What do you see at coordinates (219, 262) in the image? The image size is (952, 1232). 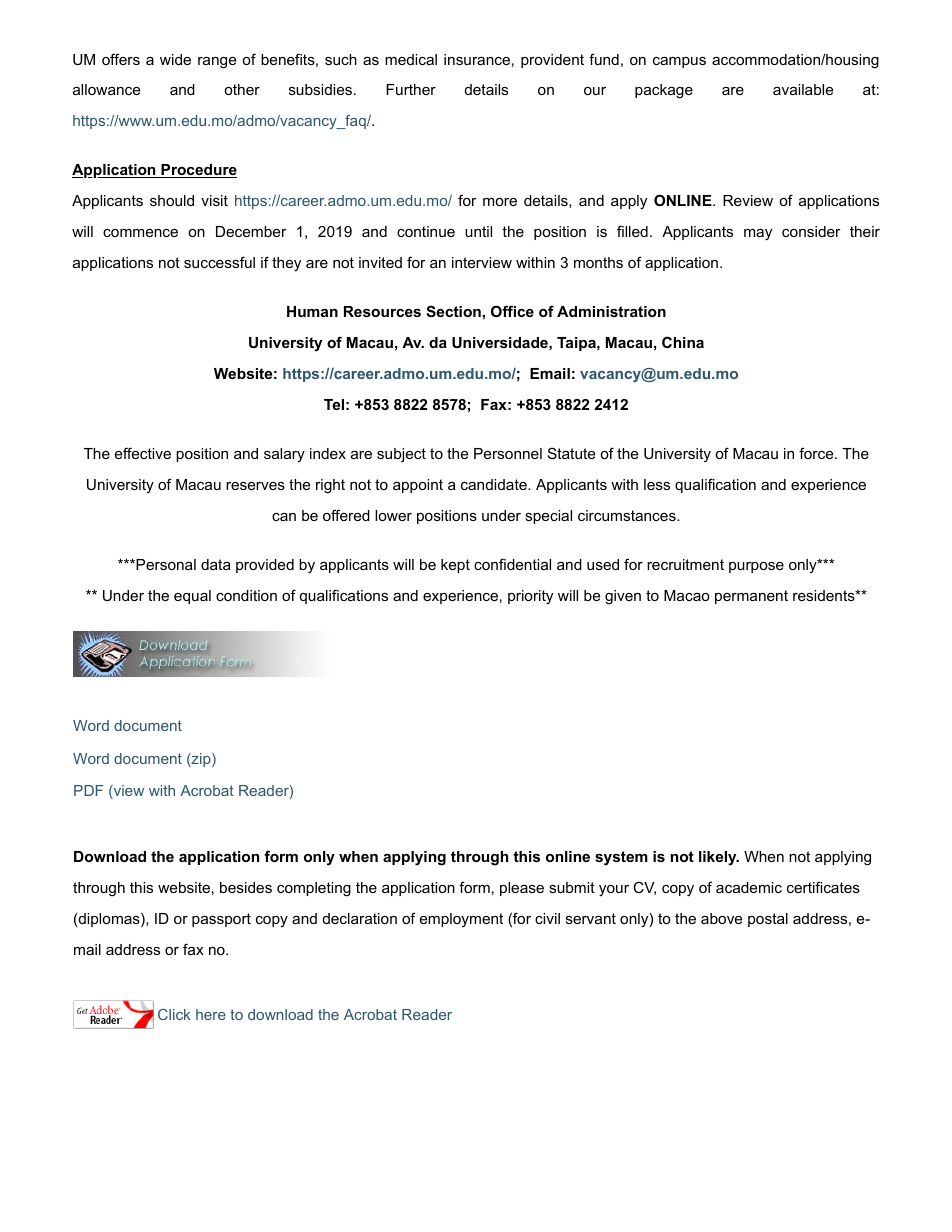 I see `successful` at bounding box center [219, 262].
